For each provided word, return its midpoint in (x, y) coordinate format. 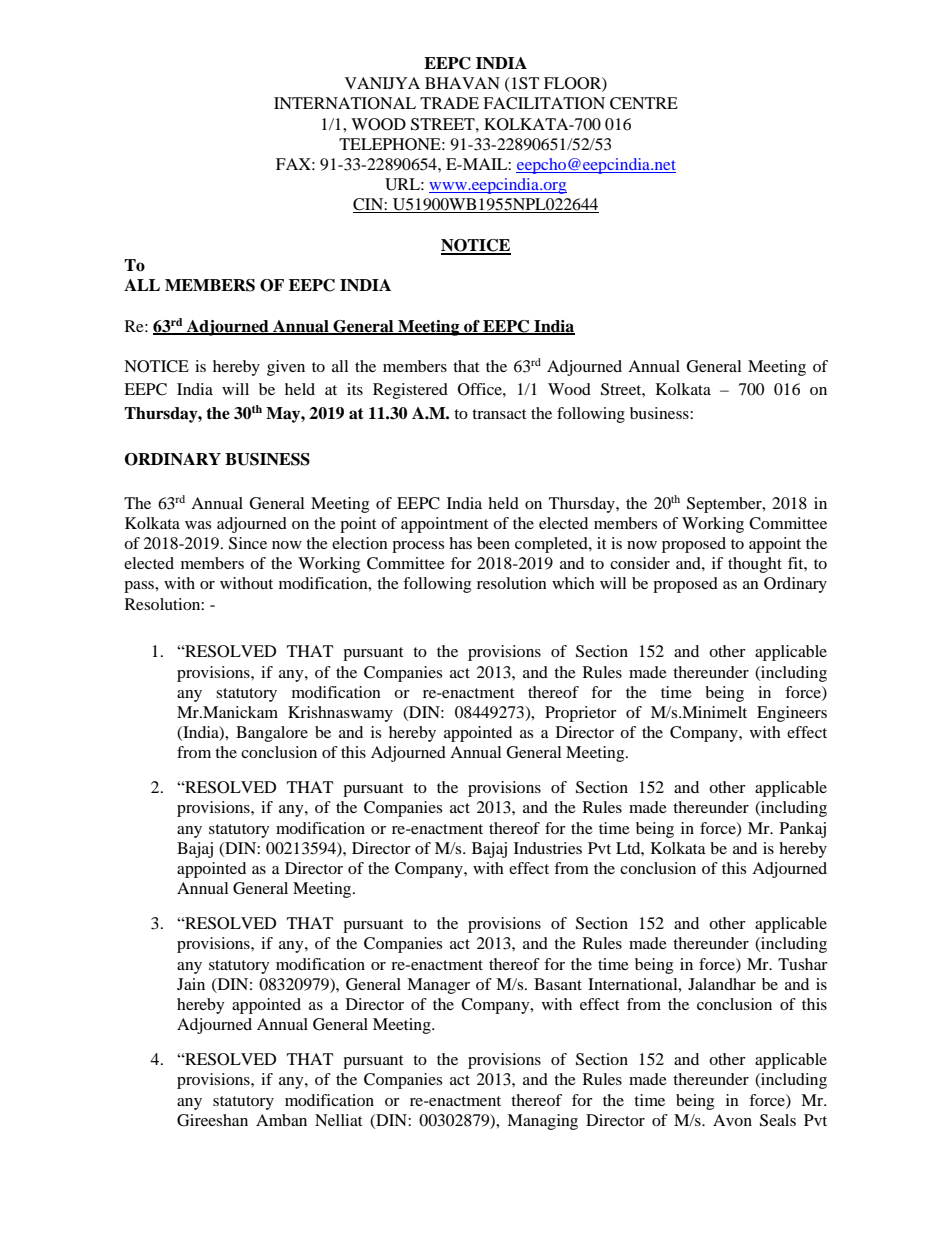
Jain (191, 984)
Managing (542, 1122)
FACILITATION (544, 103)
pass (140, 587)
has (460, 543)
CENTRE (644, 103)
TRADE (449, 103)
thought (755, 565)
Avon (732, 1120)
